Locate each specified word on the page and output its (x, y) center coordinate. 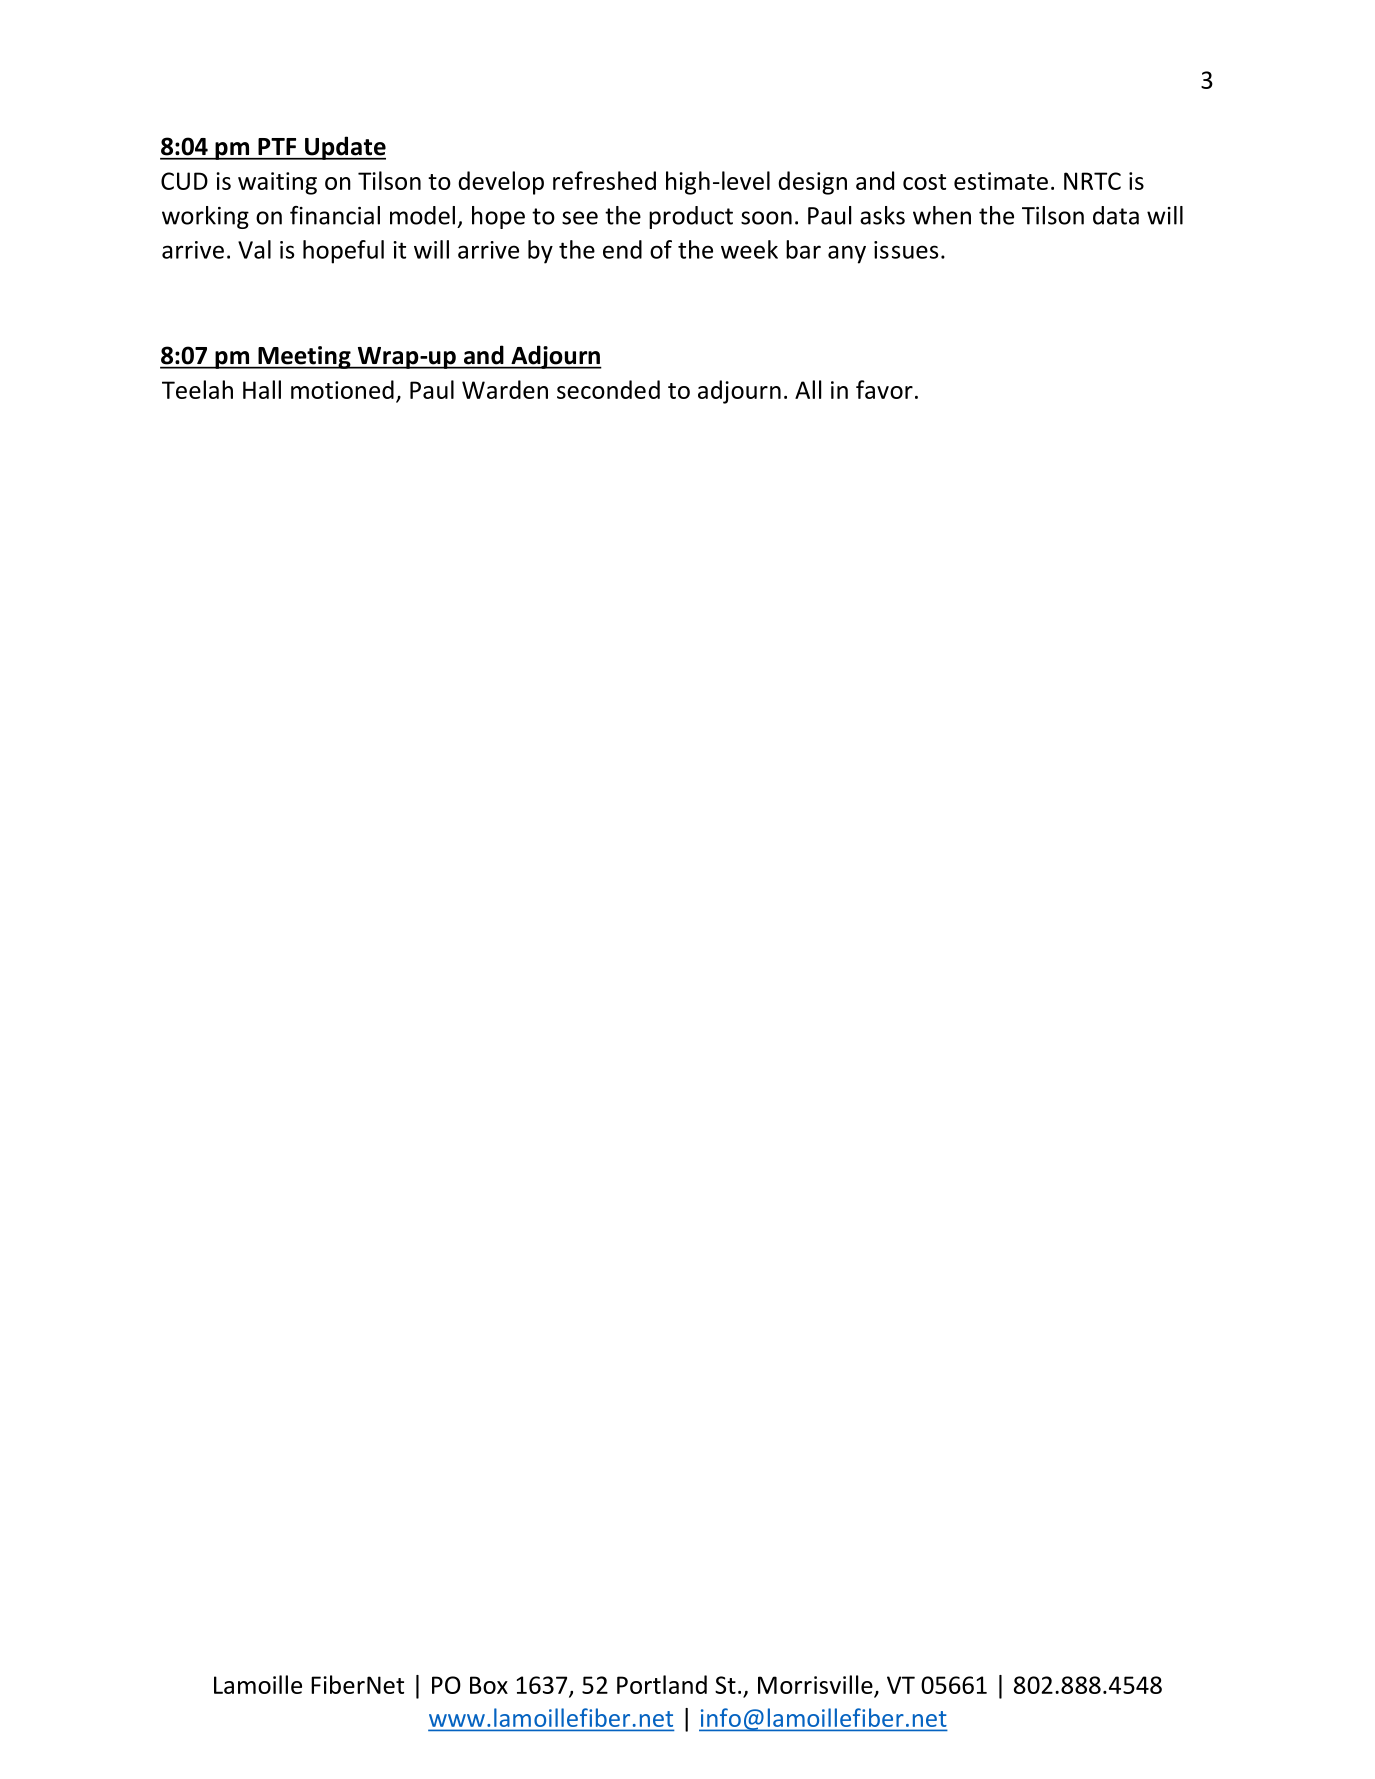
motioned (342, 389)
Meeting (304, 357)
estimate (1001, 181)
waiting (277, 183)
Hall (262, 389)
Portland (662, 1684)
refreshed (604, 180)
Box (489, 1685)
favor (884, 389)
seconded (608, 389)
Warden (505, 389)
